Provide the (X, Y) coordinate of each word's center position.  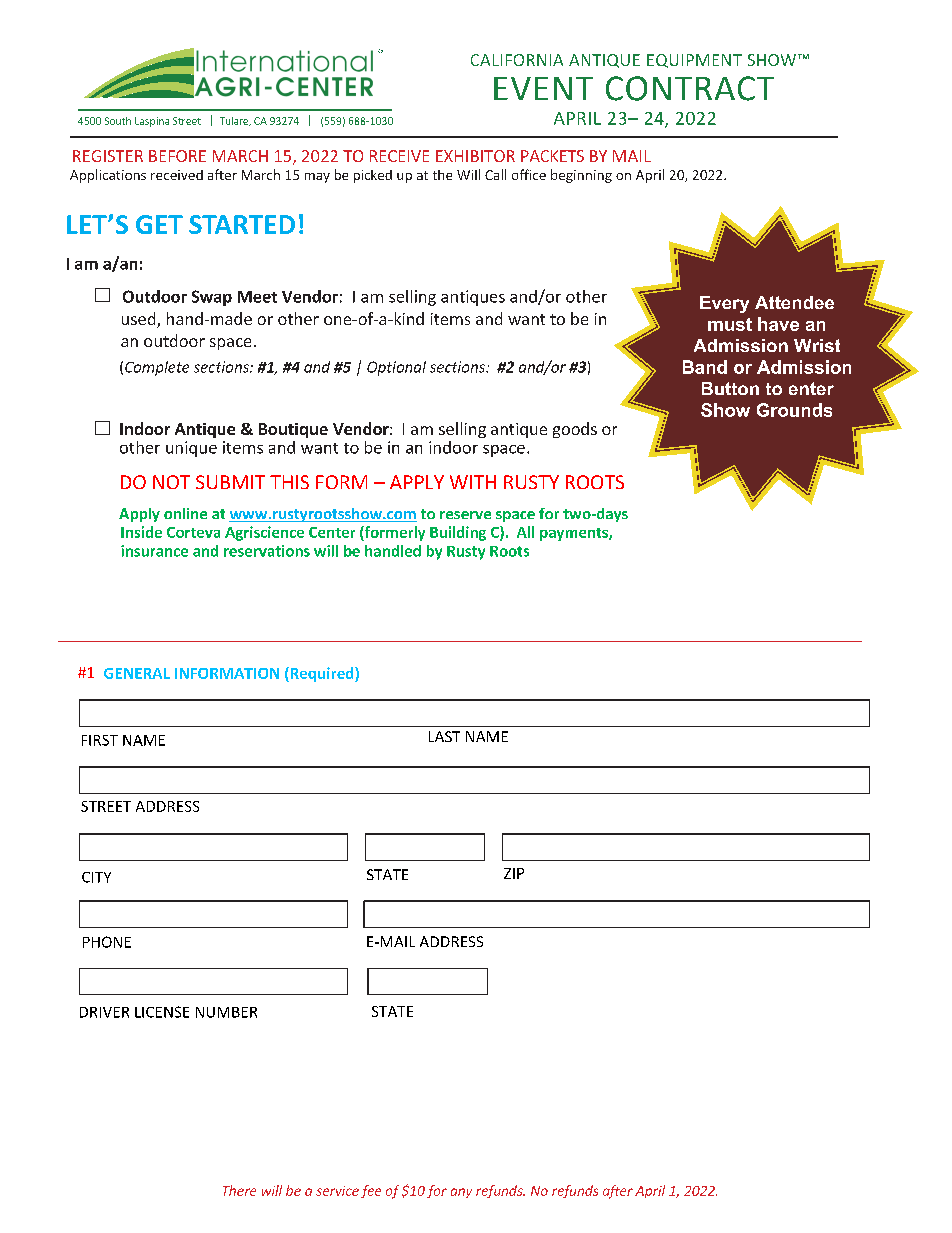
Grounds (794, 410)
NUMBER (226, 1012)
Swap (212, 298)
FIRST (100, 740)
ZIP (514, 873)
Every (724, 304)
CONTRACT (690, 88)
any (461, 1193)
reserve (465, 515)
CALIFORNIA (517, 60)
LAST (444, 736)
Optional (396, 368)
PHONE (107, 942)
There (239, 1190)
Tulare (235, 121)
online (185, 513)
